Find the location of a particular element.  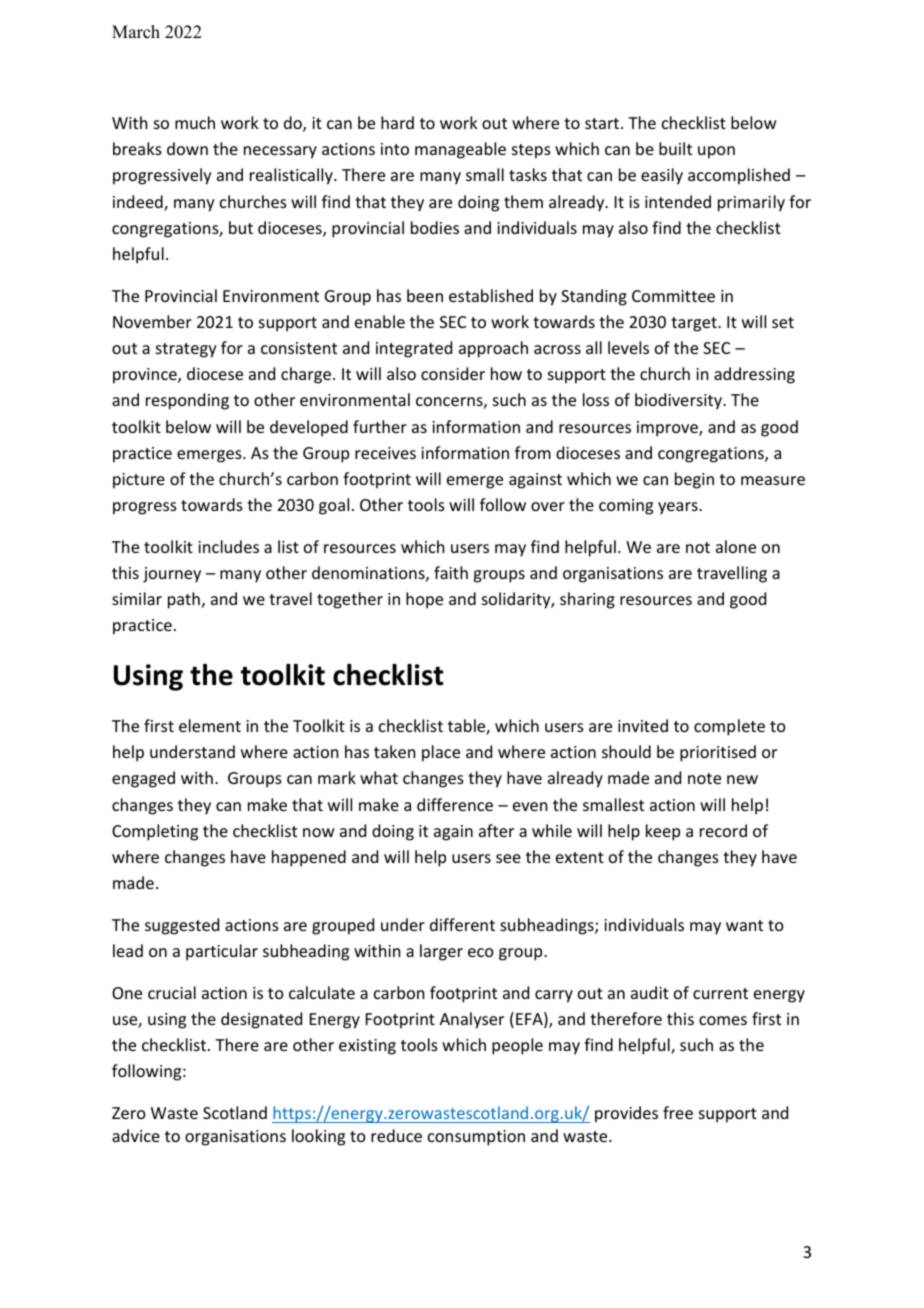

free is located at coordinates (678, 1112).
